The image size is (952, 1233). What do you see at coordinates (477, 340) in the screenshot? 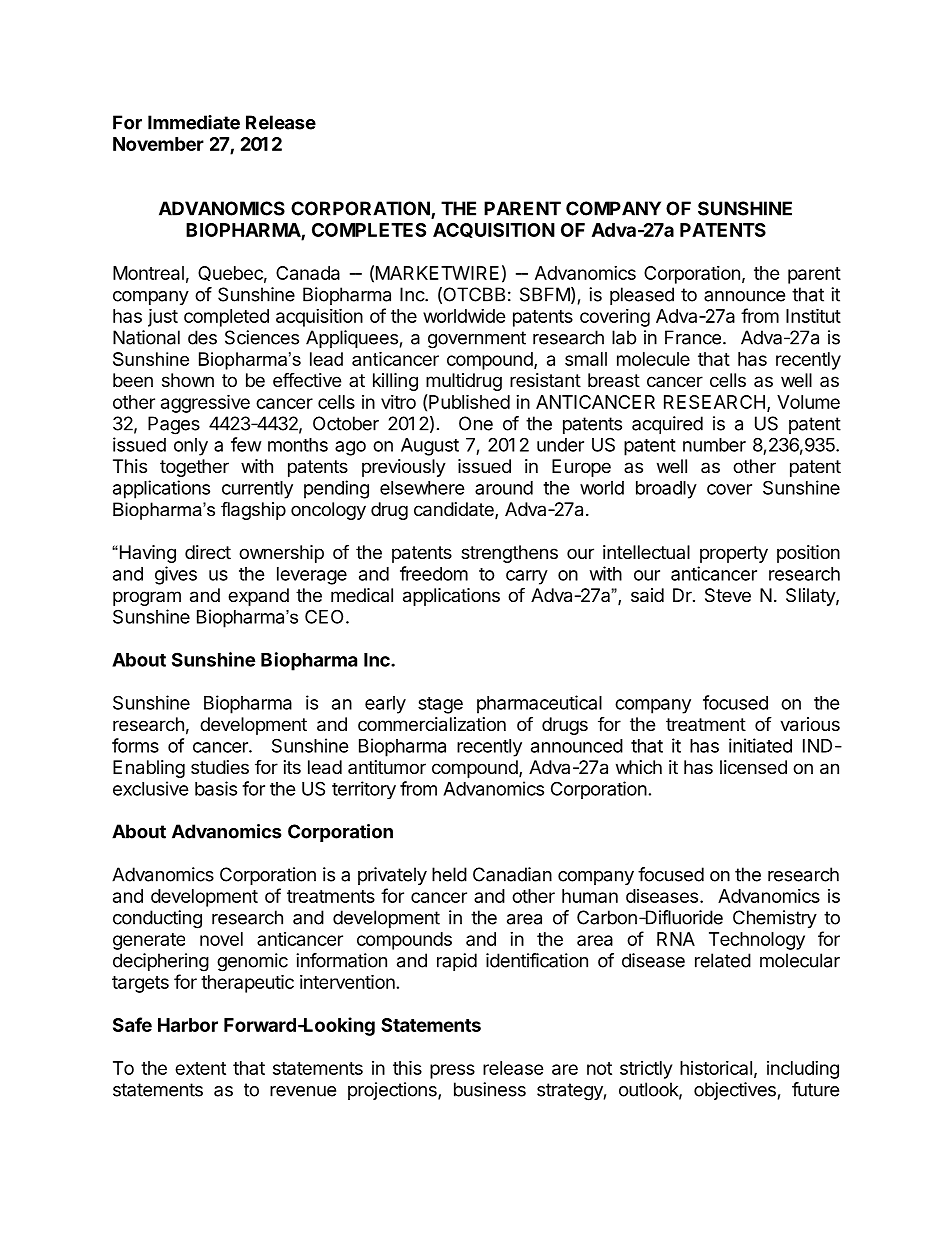
I see `government` at bounding box center [477, 340].
